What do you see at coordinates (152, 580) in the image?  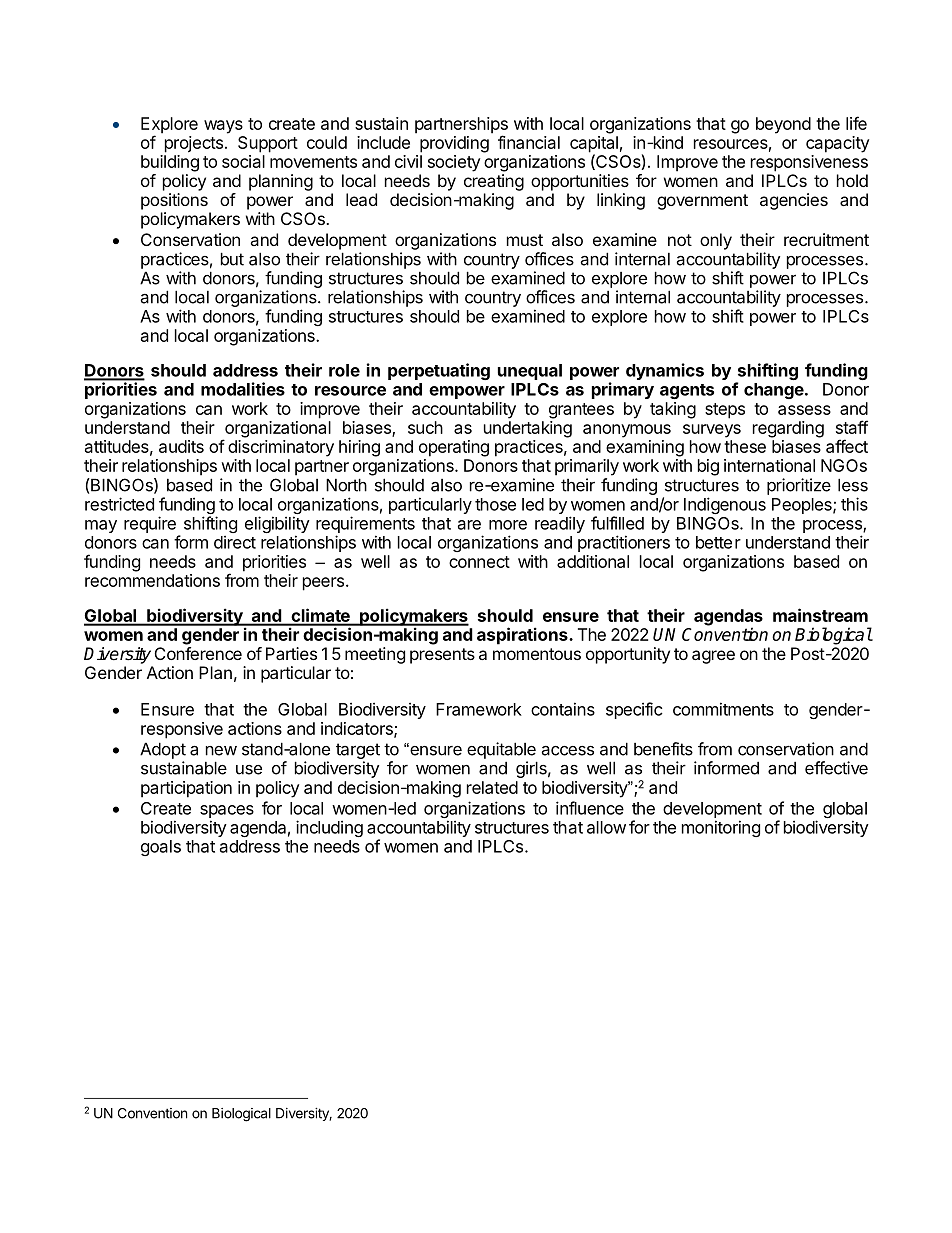 I see `recommendations` at bounding box center [152, 580].
